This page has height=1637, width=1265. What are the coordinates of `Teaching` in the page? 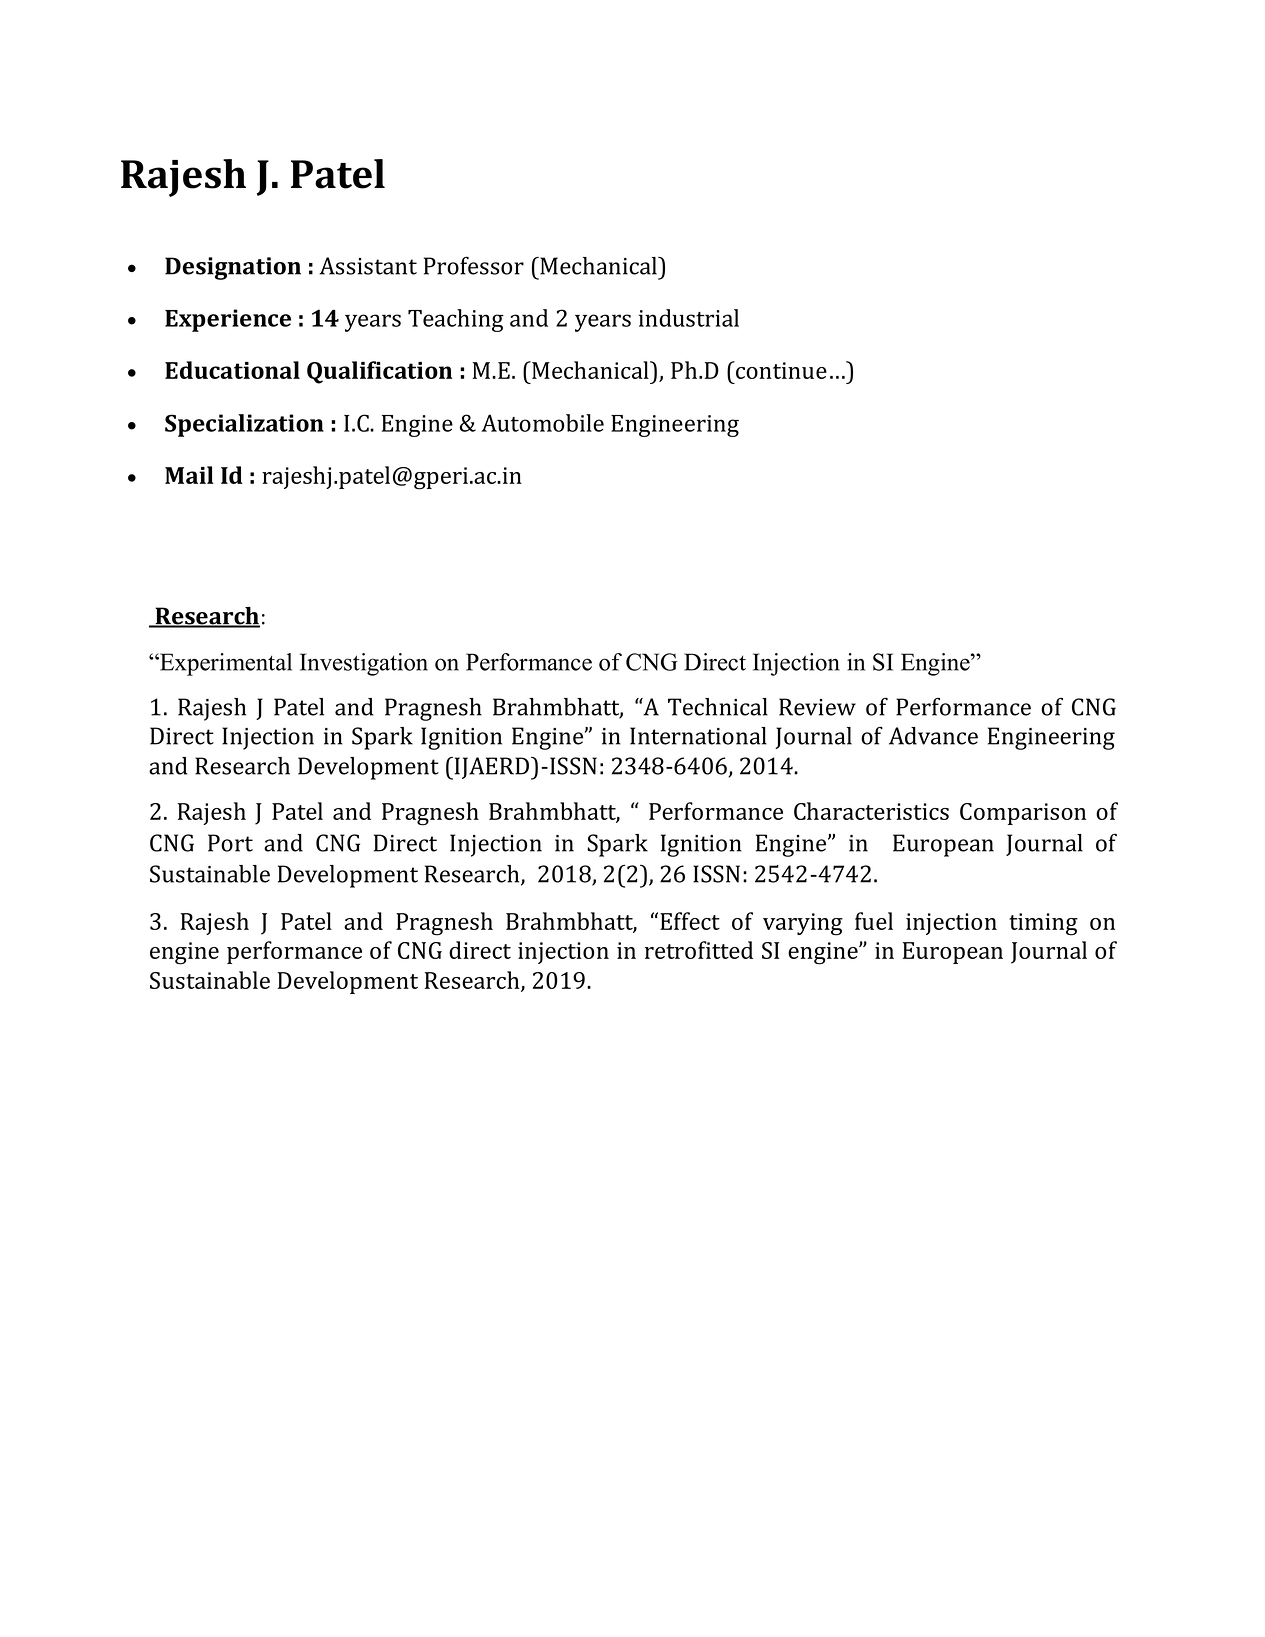 It's located at (456, 320).
